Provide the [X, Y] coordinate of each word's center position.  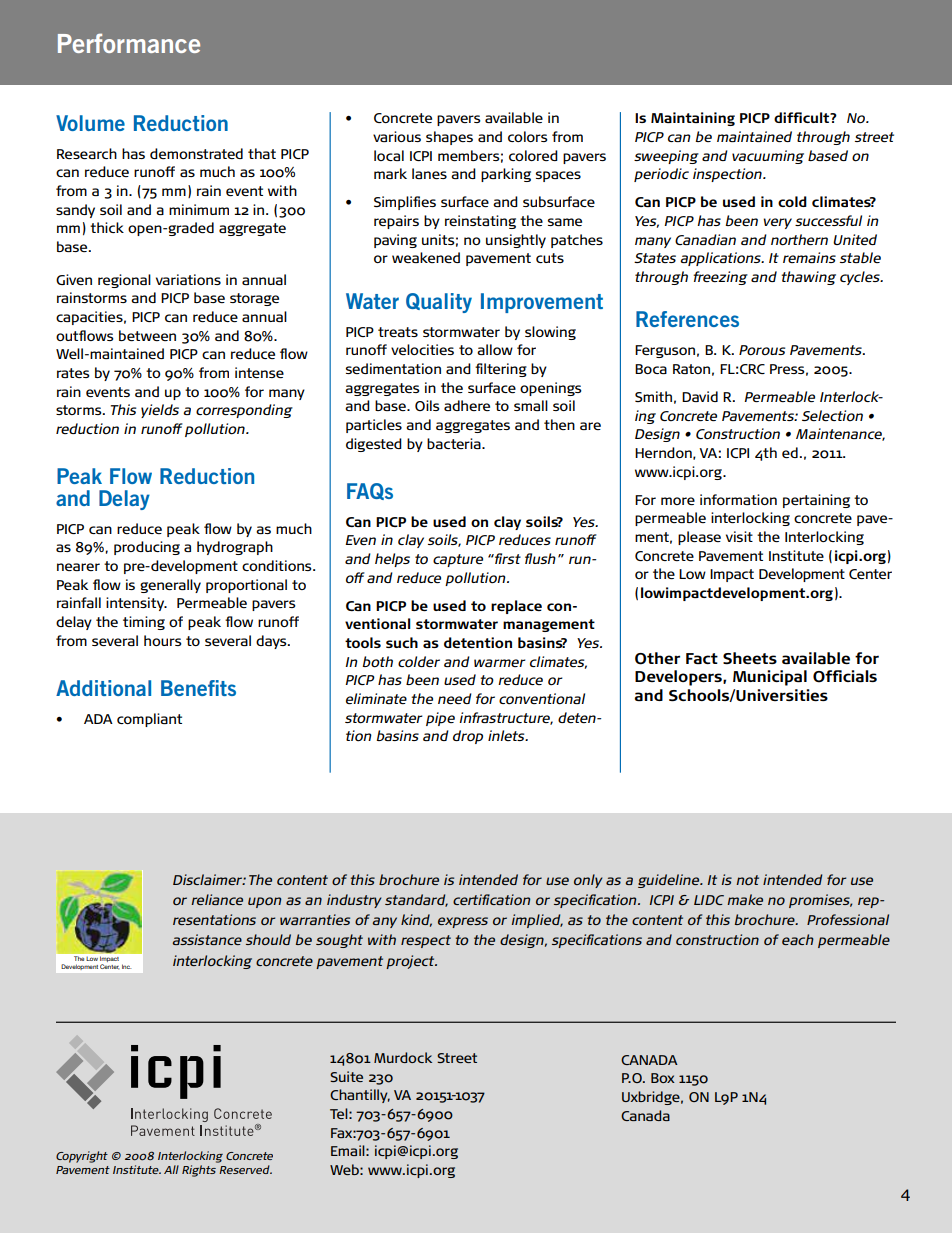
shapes [449, 138]
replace [516, 607]
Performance [129, 43]
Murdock [403, 1057]
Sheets [750, 658]
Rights [199, 1171]
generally [170, 586]
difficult [803, 117]
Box [663, 1078]
